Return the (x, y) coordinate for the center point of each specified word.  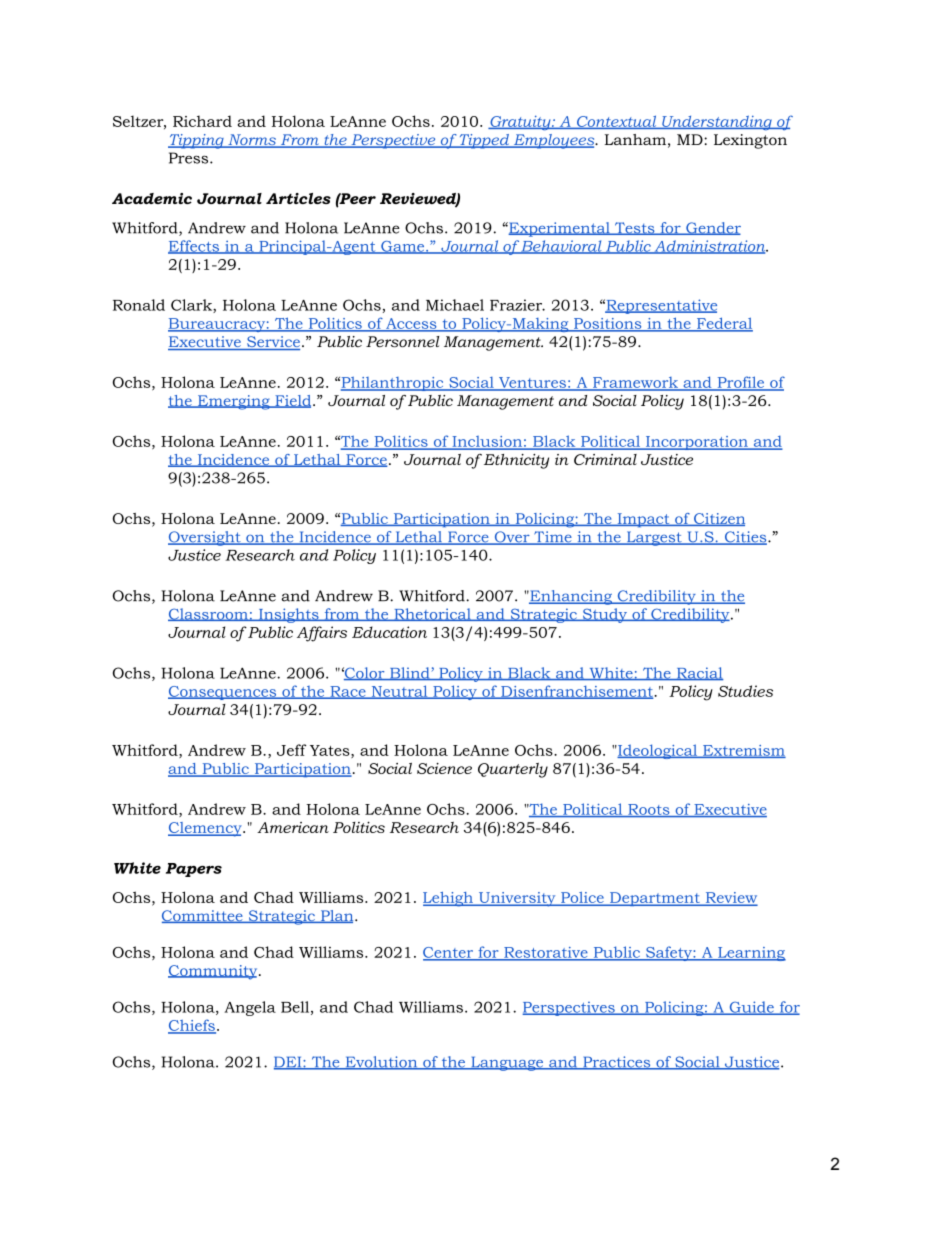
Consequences (223, 693)
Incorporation (696, 443)
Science (444, 768)
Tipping (197, 141)
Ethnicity (516, 461)
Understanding (717, 123)
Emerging (234, 402)
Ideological (658, 751)
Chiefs (192, 1026)
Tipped (485, 141)
